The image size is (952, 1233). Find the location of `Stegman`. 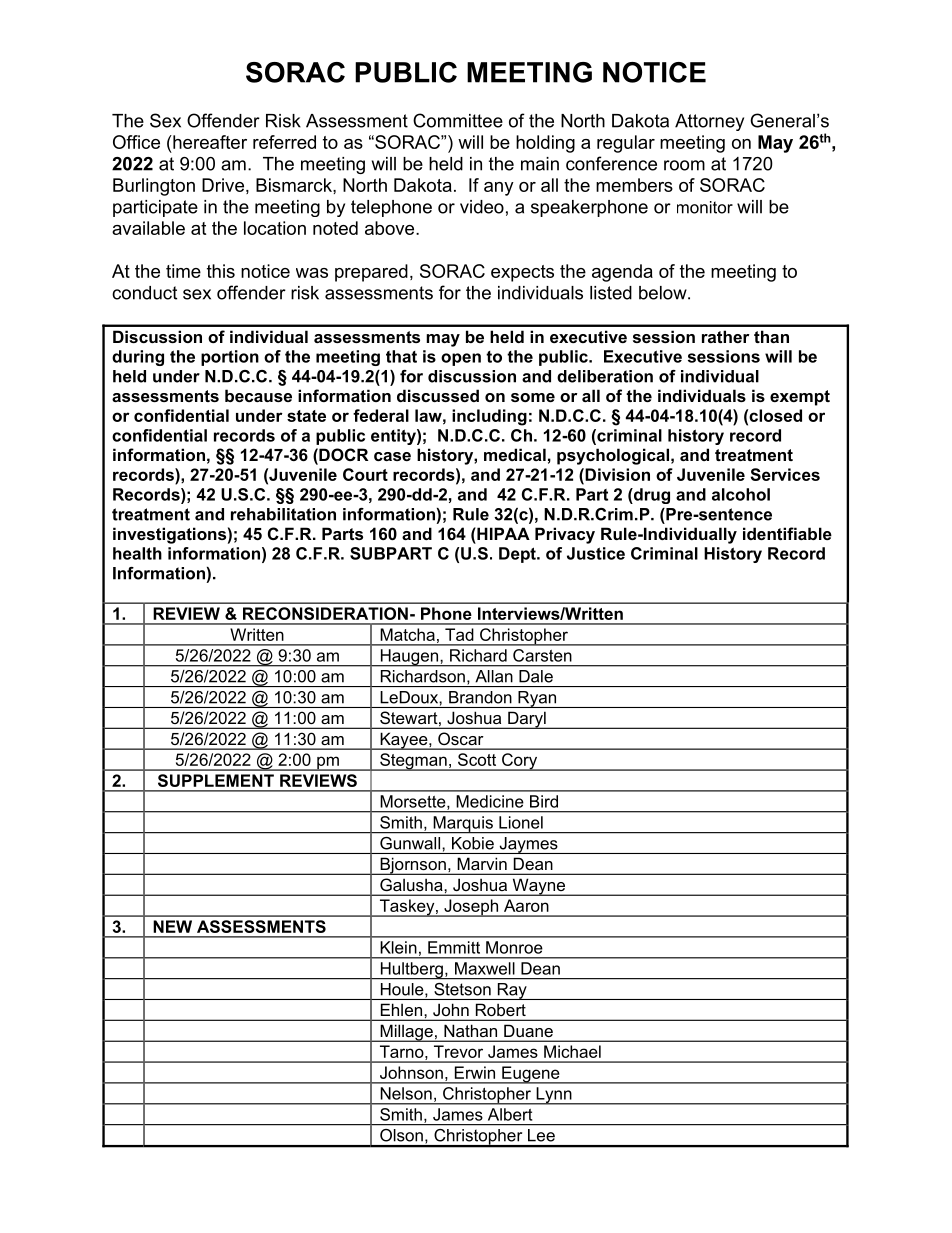

Stegman is located at coordinates (413, 762).
